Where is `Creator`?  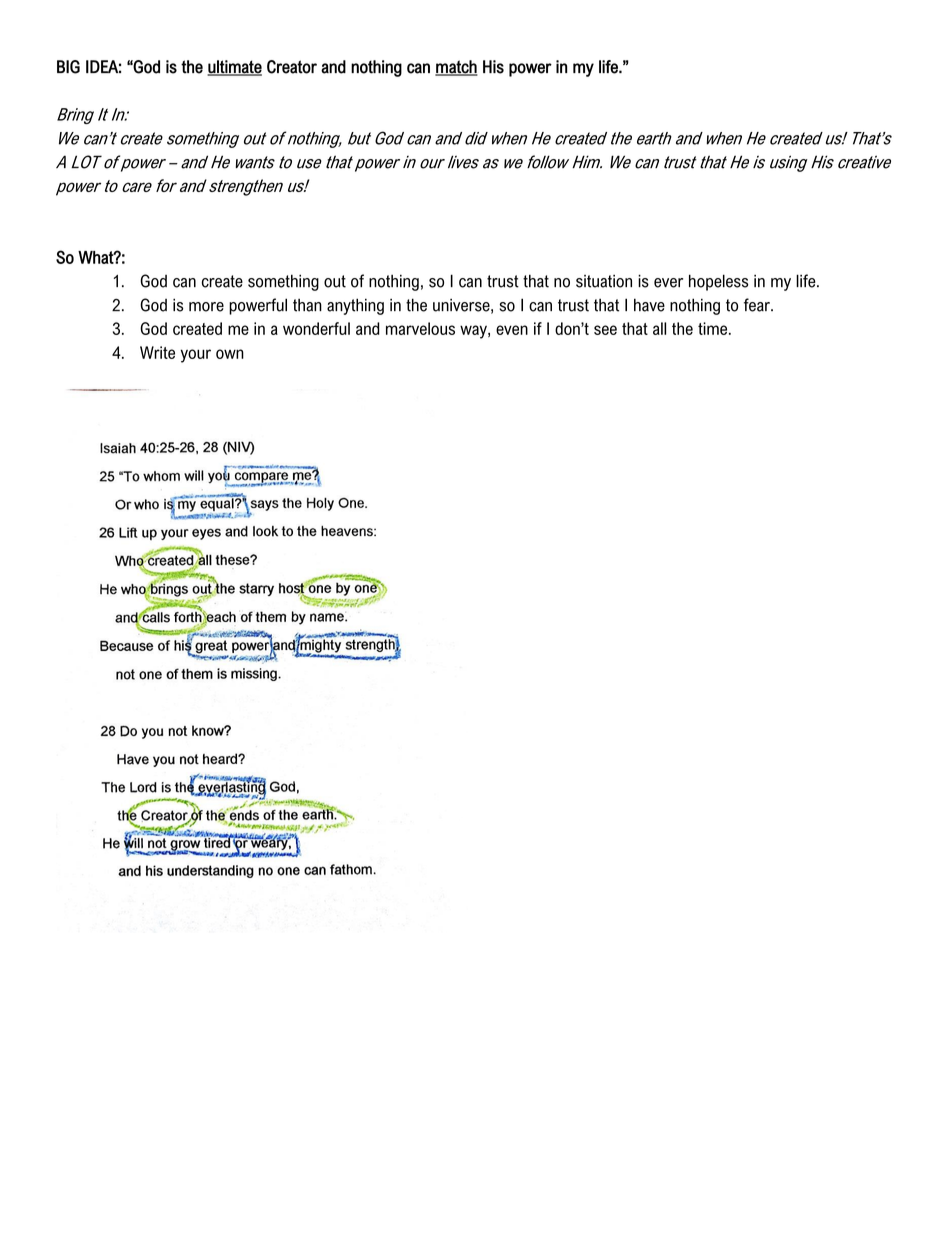
Creator is located at coordinates (292, 67).
